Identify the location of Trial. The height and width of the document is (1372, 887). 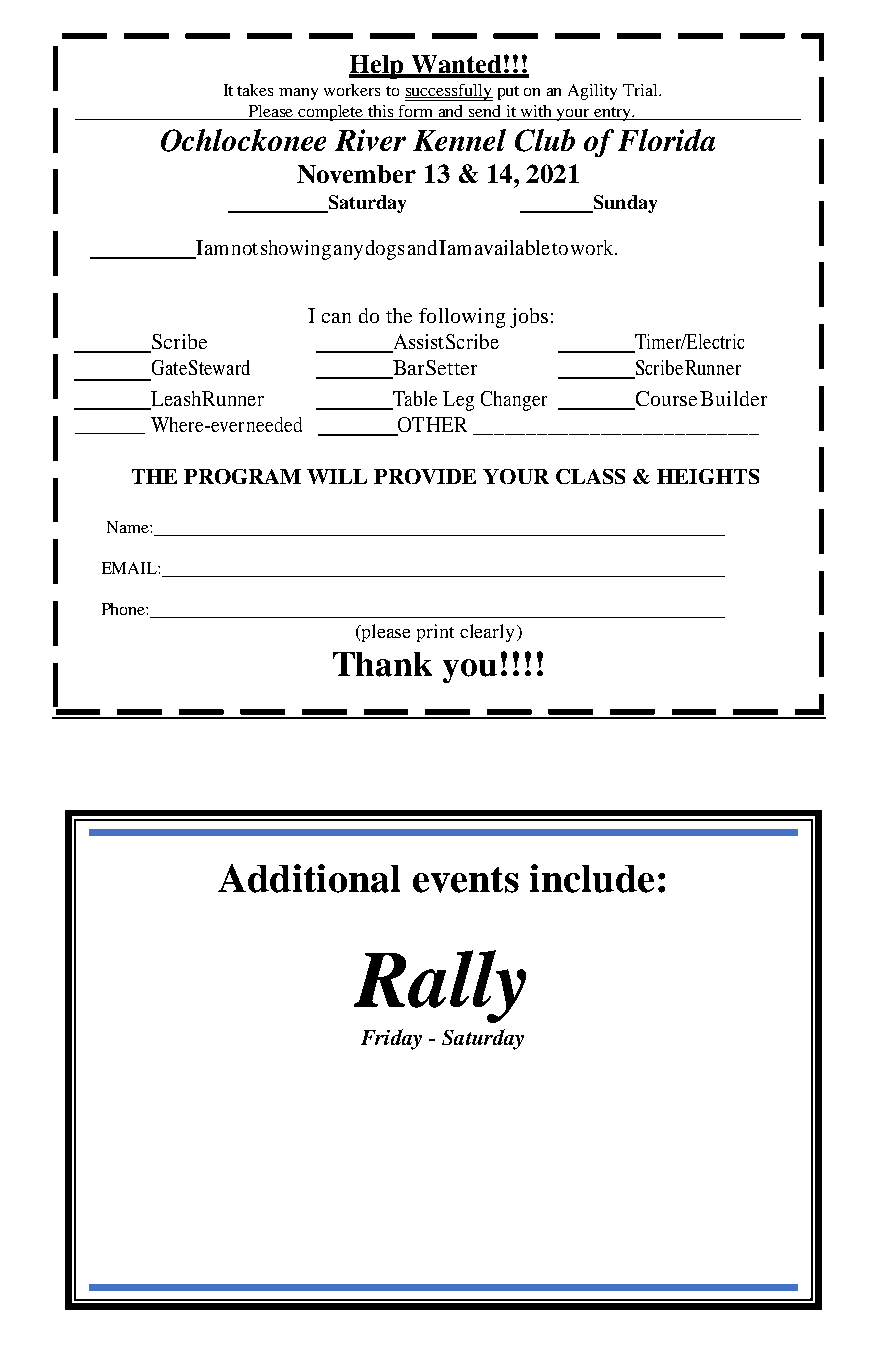
(641, 90).
